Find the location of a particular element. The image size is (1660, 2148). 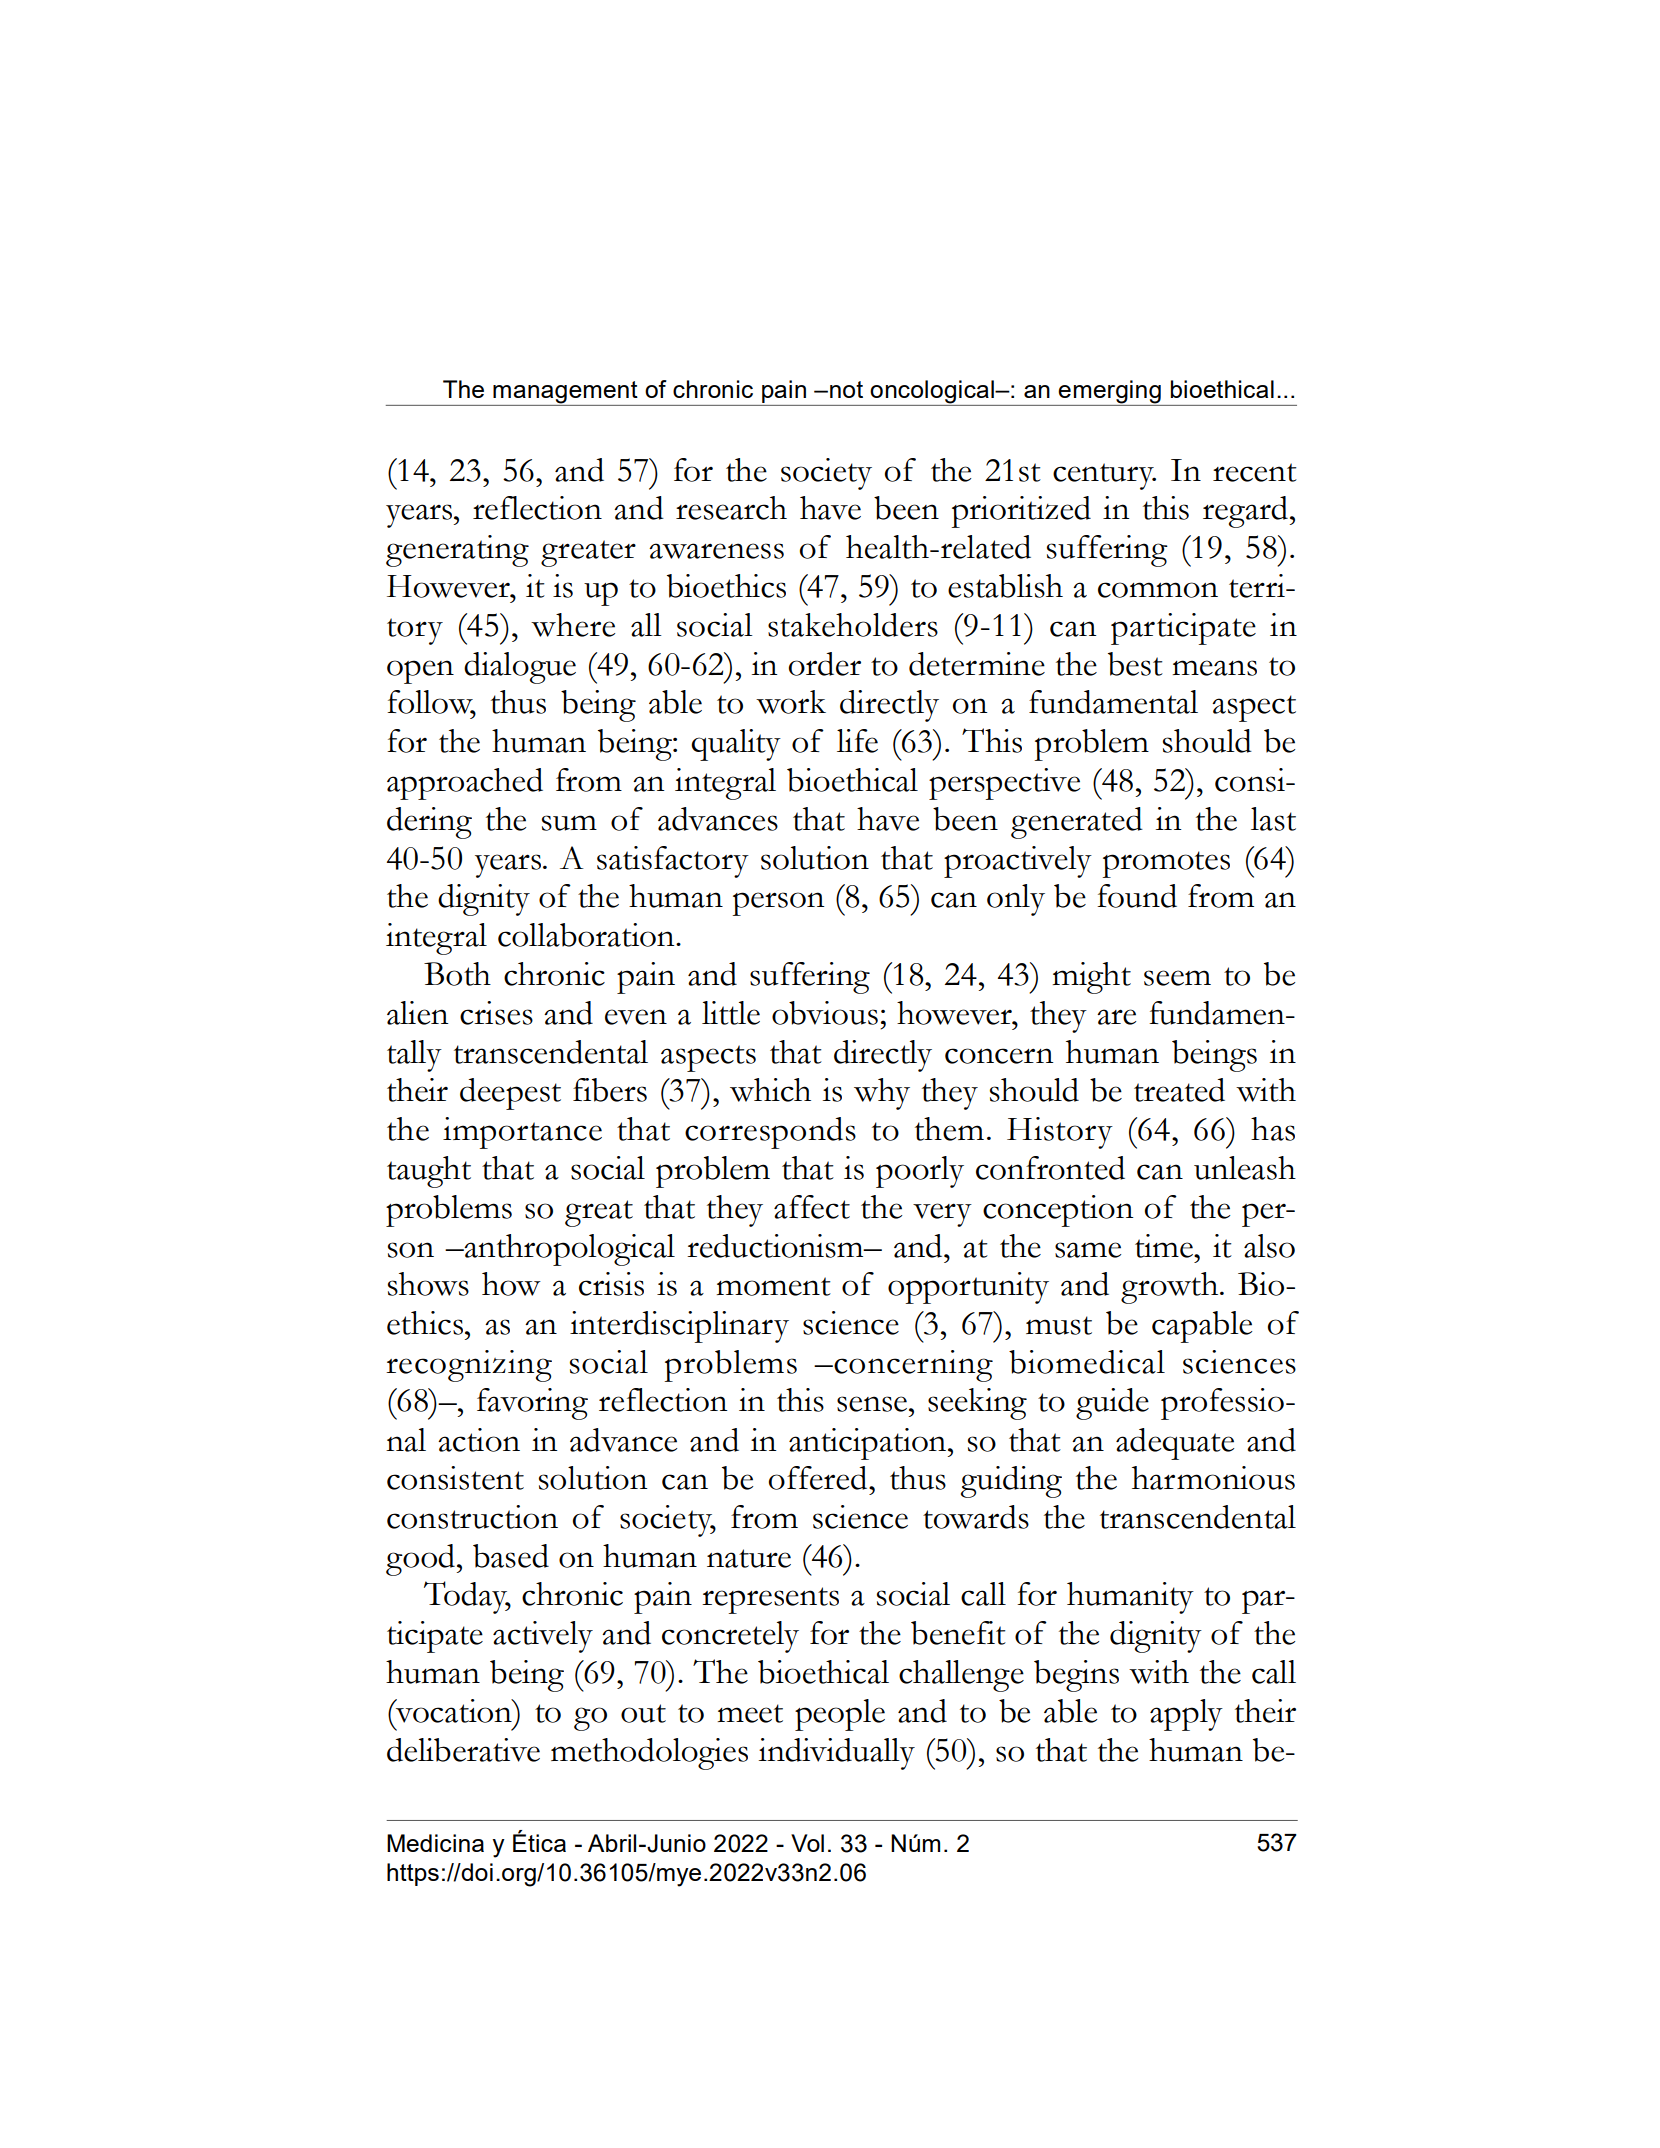

deliberative is located at coordinates (463, 1750).
